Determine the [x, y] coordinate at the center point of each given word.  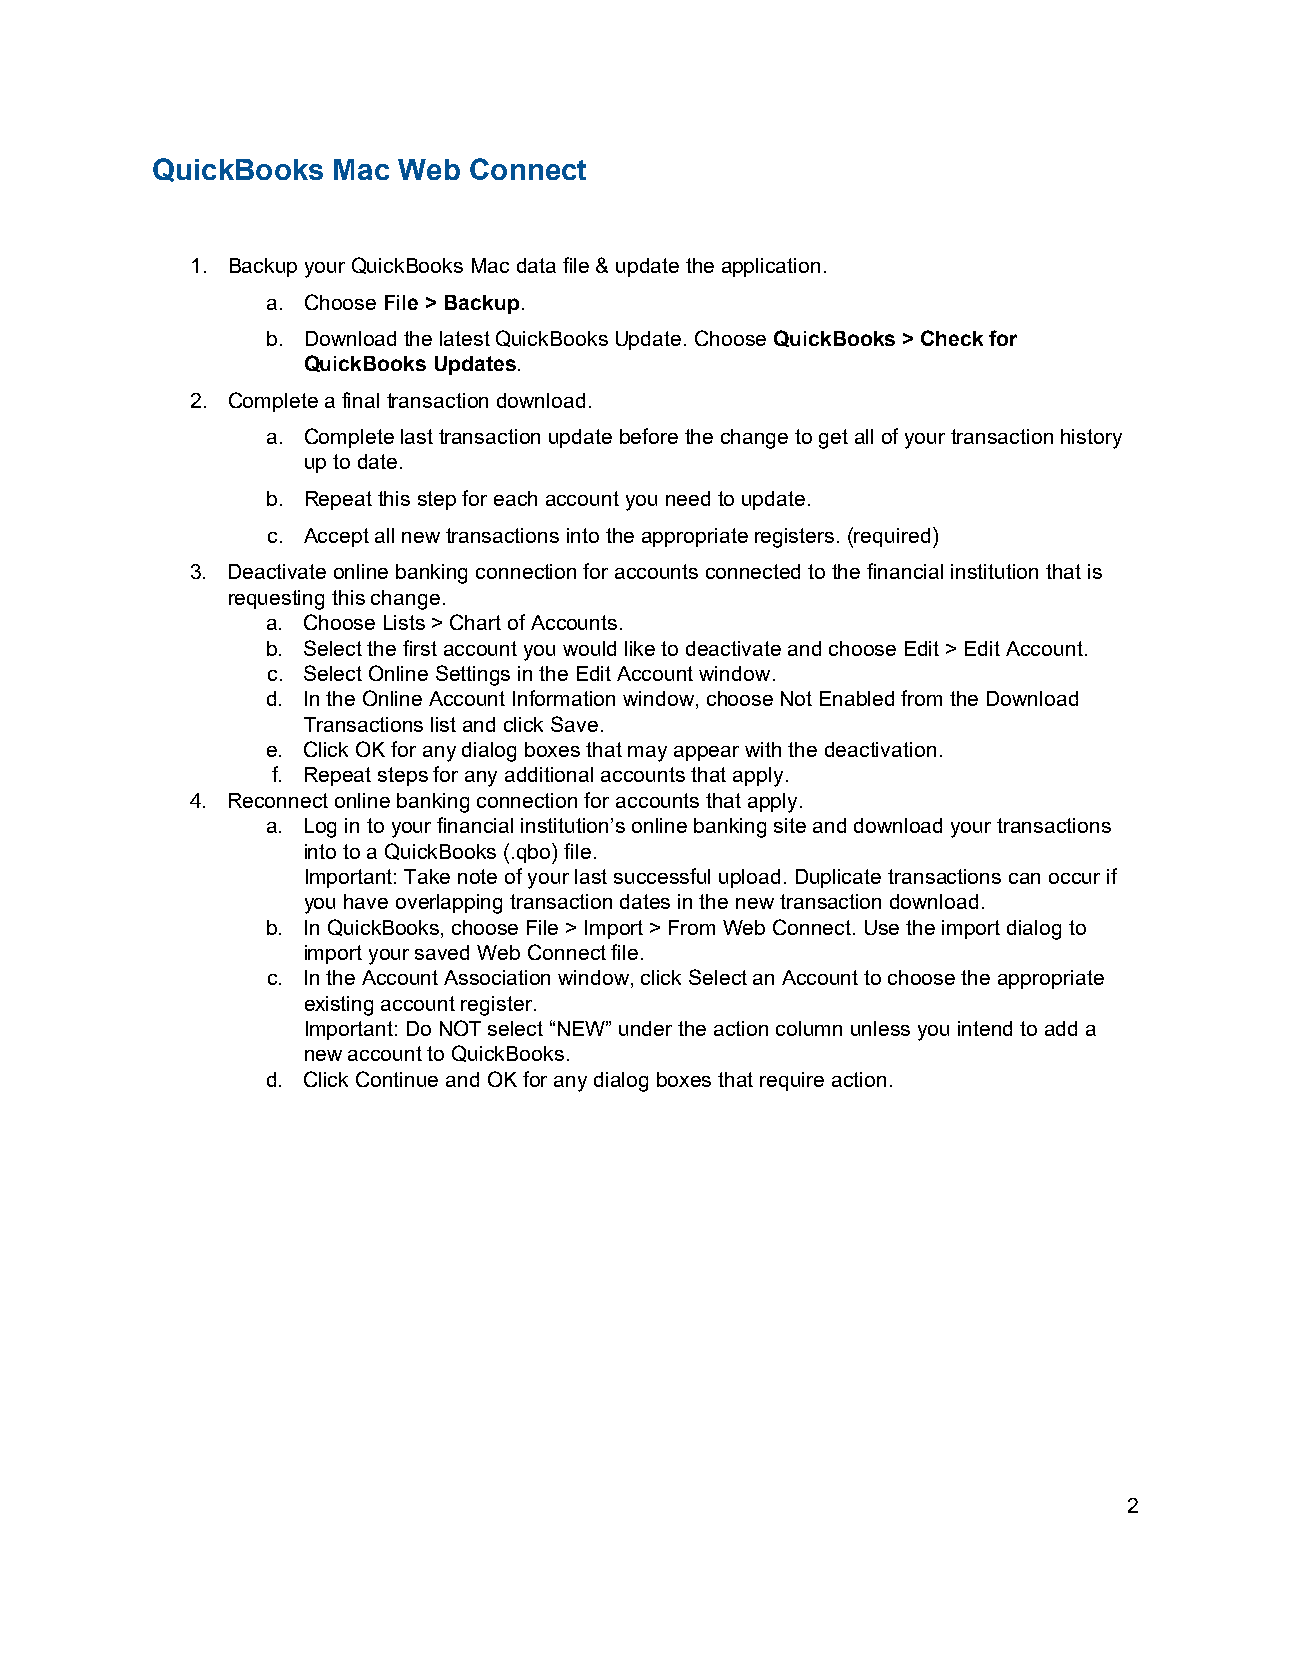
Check [952, 338]
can [1024, 878]
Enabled [857, 698]
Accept [336, 537]
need [688, 498]
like [640, 648]
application [771, 267]
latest [465, 338]
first [420, 648]
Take [427, 876]
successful [662, 876]
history [1091, 439]
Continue [397, 1079]
